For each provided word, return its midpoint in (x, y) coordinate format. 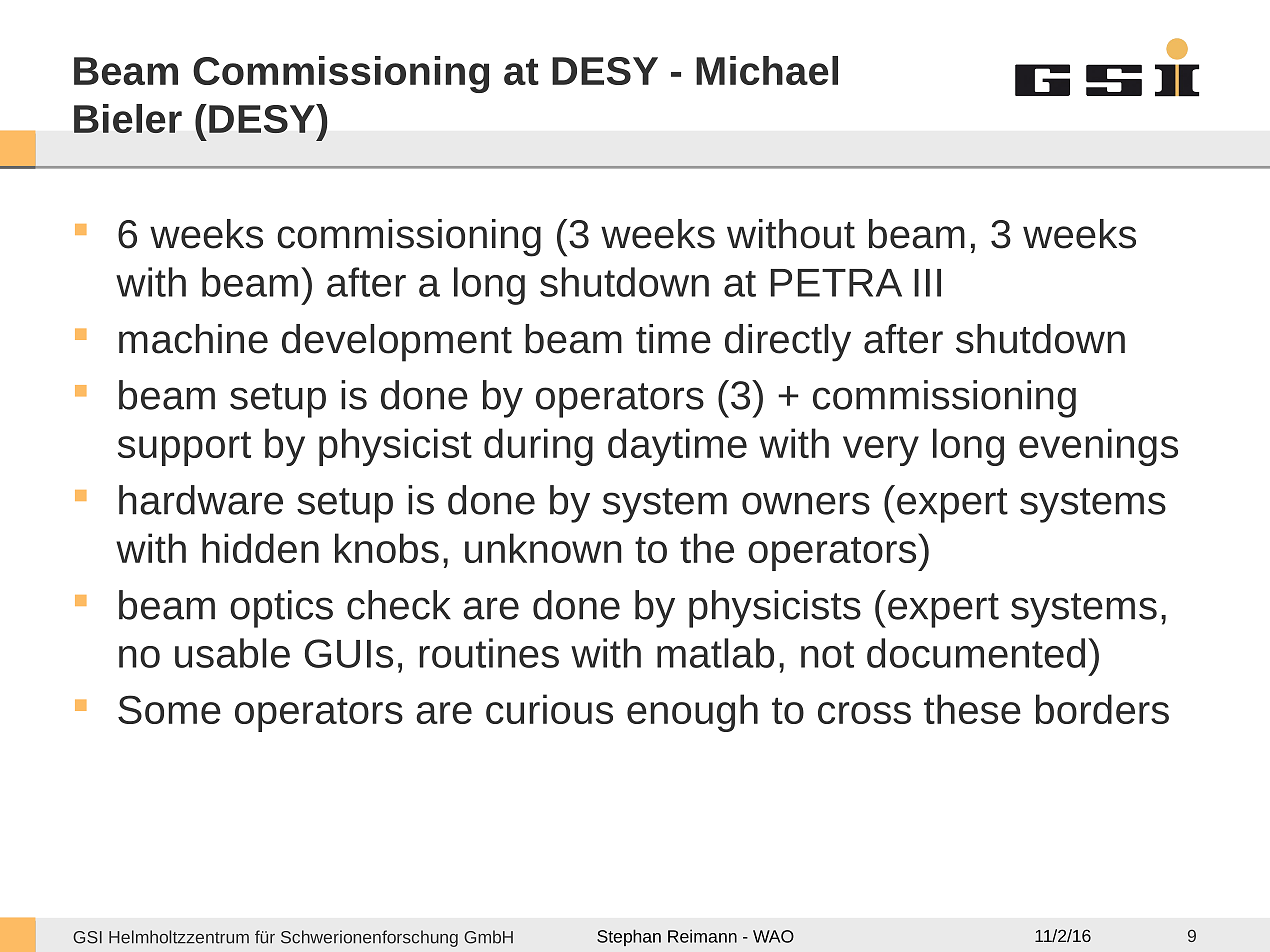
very (881, 451)
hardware (201, 500)
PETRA (836, 283)
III (927, 283)
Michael (767, 70)
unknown (543, 548)
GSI (87, 937)
